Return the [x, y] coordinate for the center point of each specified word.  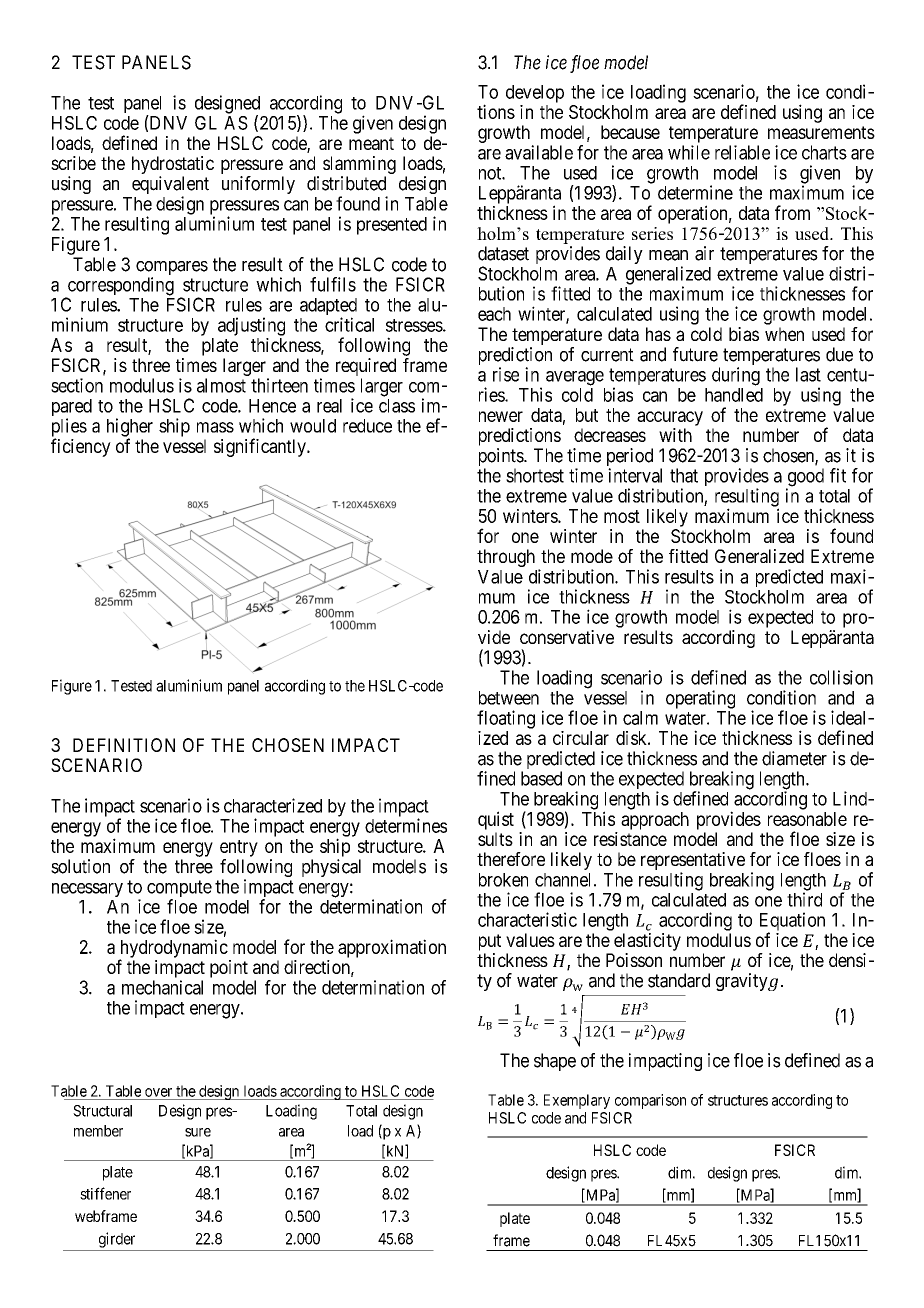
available [539, 152]
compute [179, 890]
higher [130, 428]
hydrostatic [173, 166]
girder [117, 1240]
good [805, 478]
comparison [650, 1101]
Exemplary [577, 1101]
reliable [742, 152]
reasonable [807, 819]
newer [501, 416]
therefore [511, 859]
